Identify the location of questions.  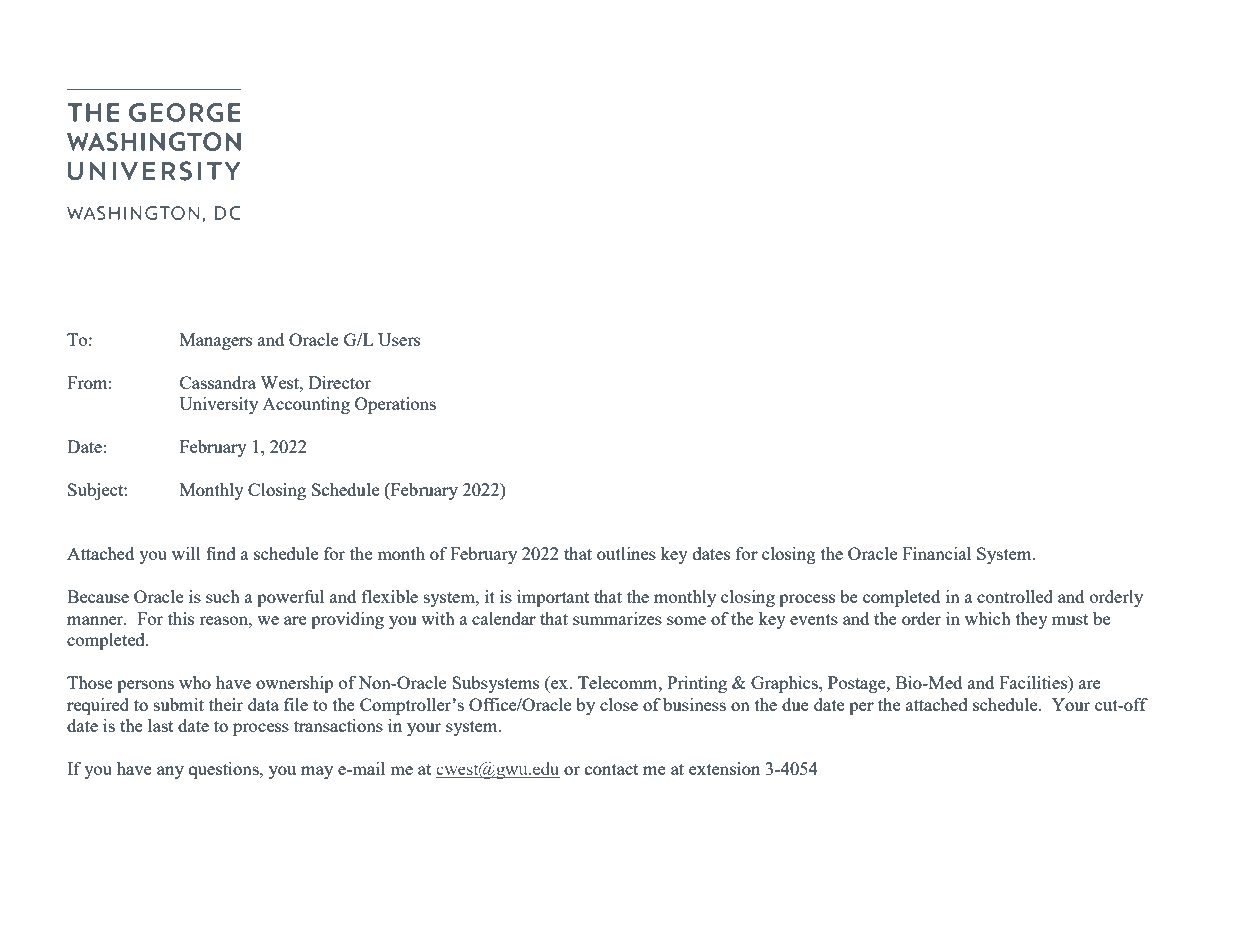
(225, 770).
